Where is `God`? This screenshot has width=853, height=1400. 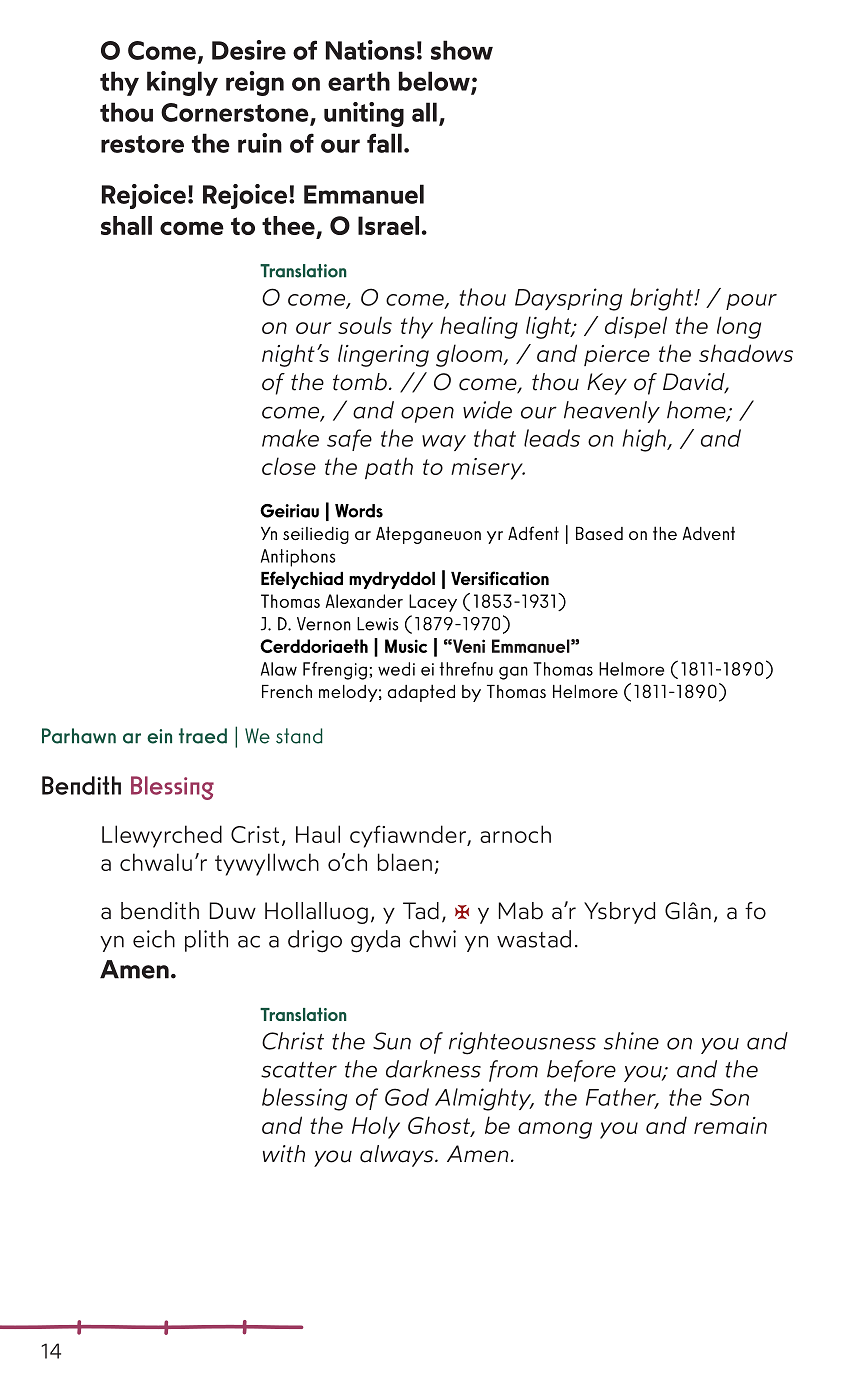 God is located at coordinates (407, 1097).
